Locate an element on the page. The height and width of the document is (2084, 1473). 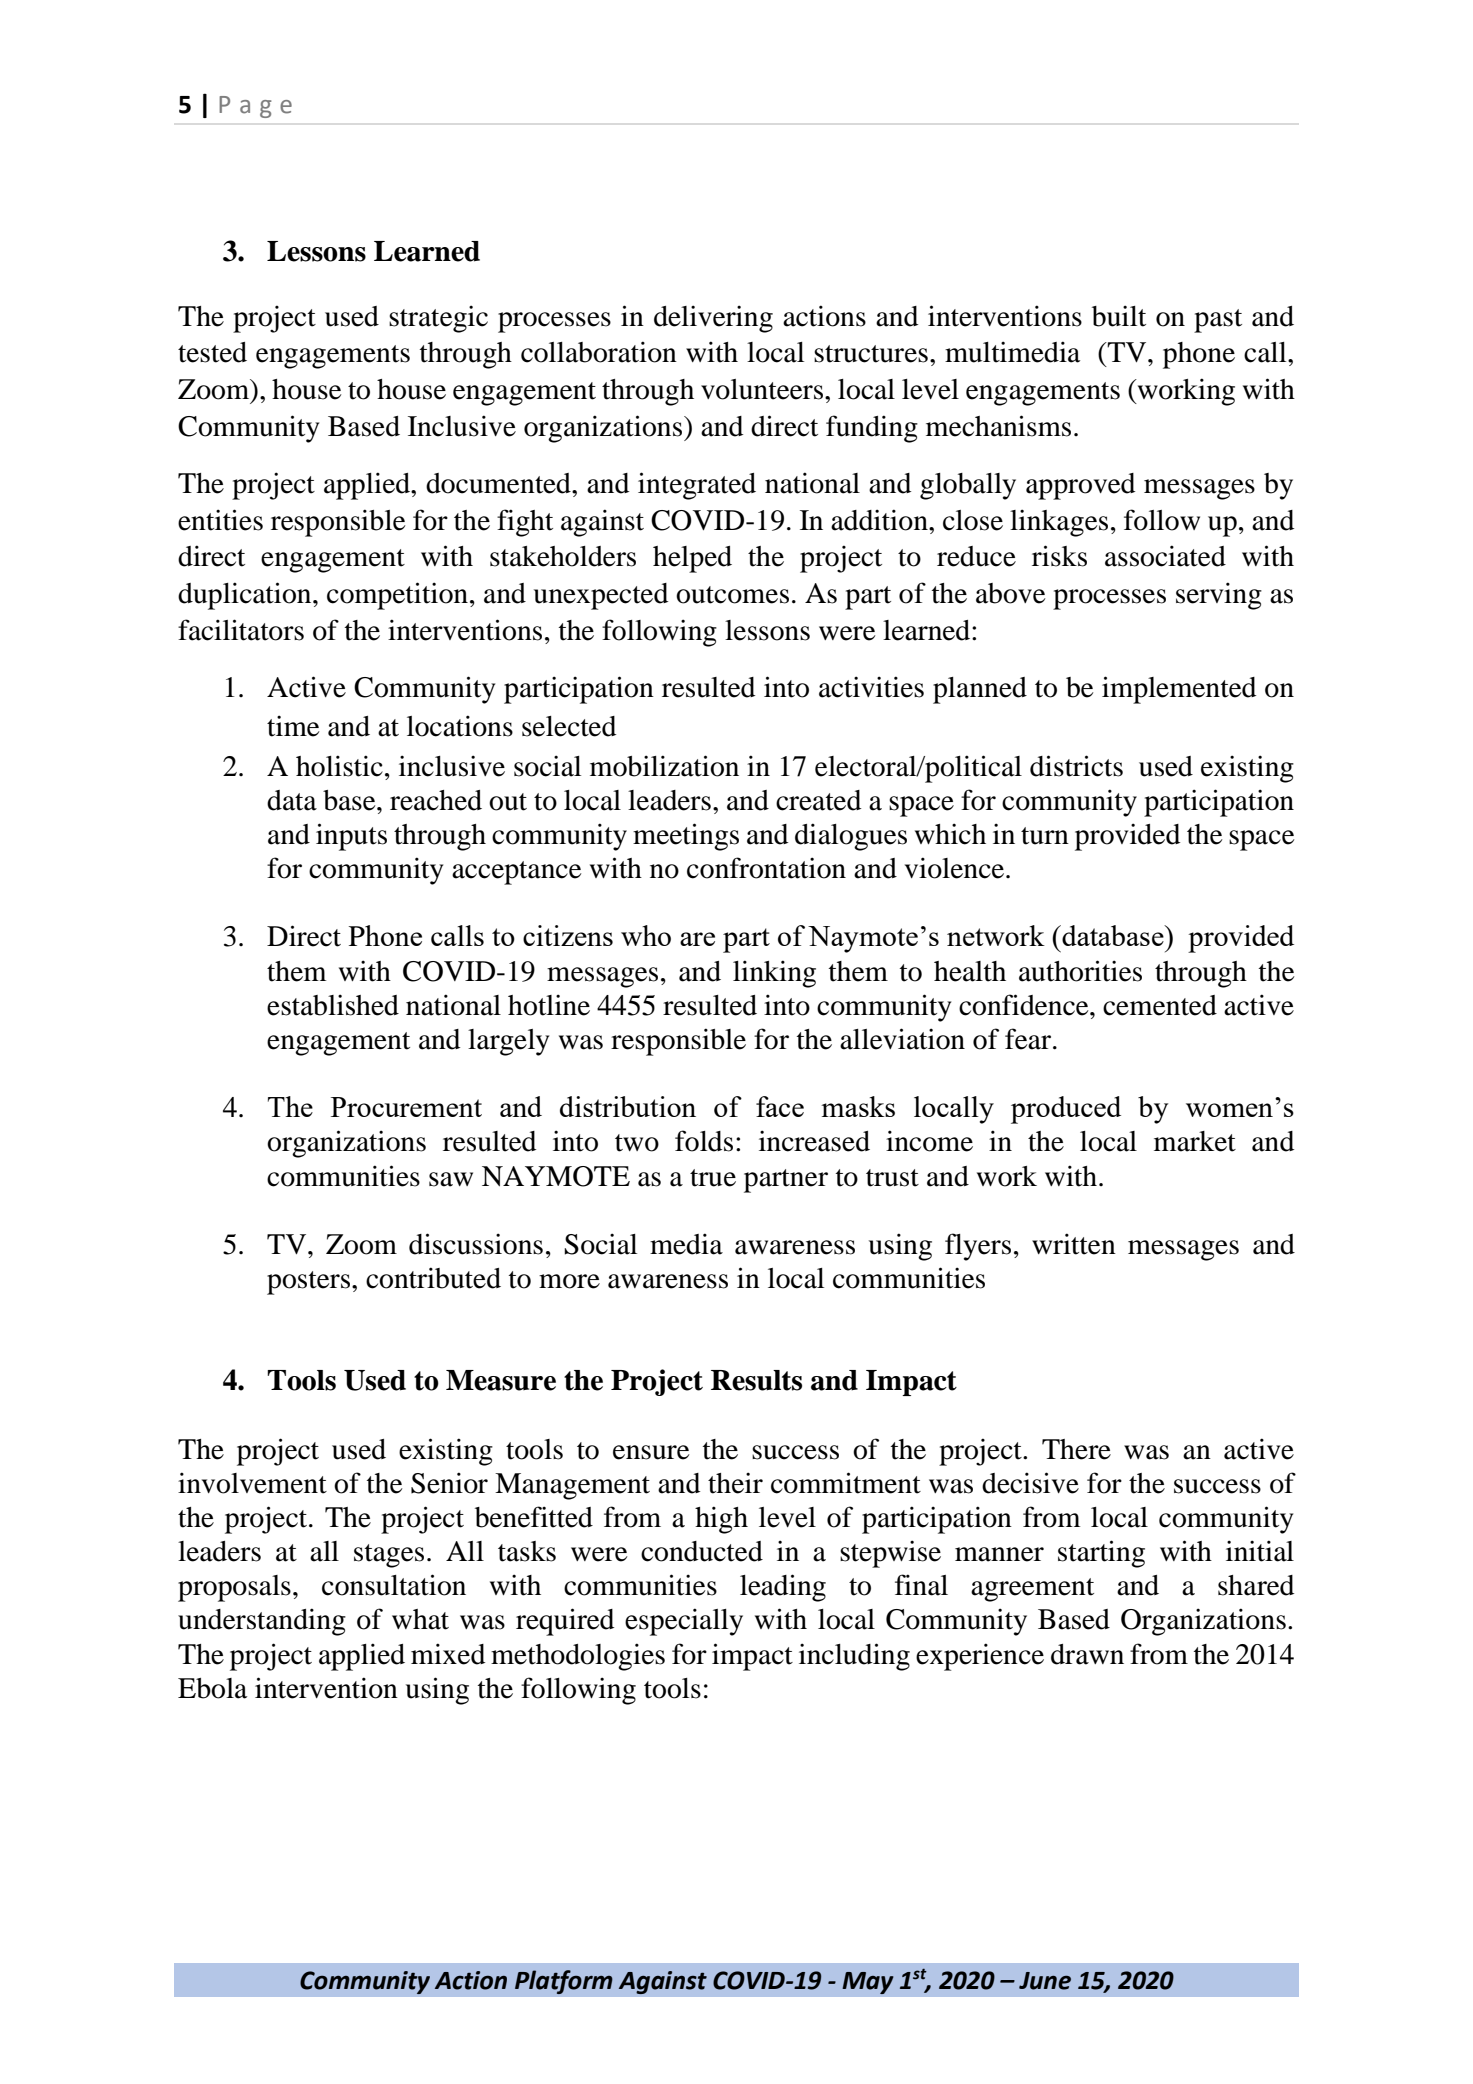
consultation is located at coordinates (394, 1585).
